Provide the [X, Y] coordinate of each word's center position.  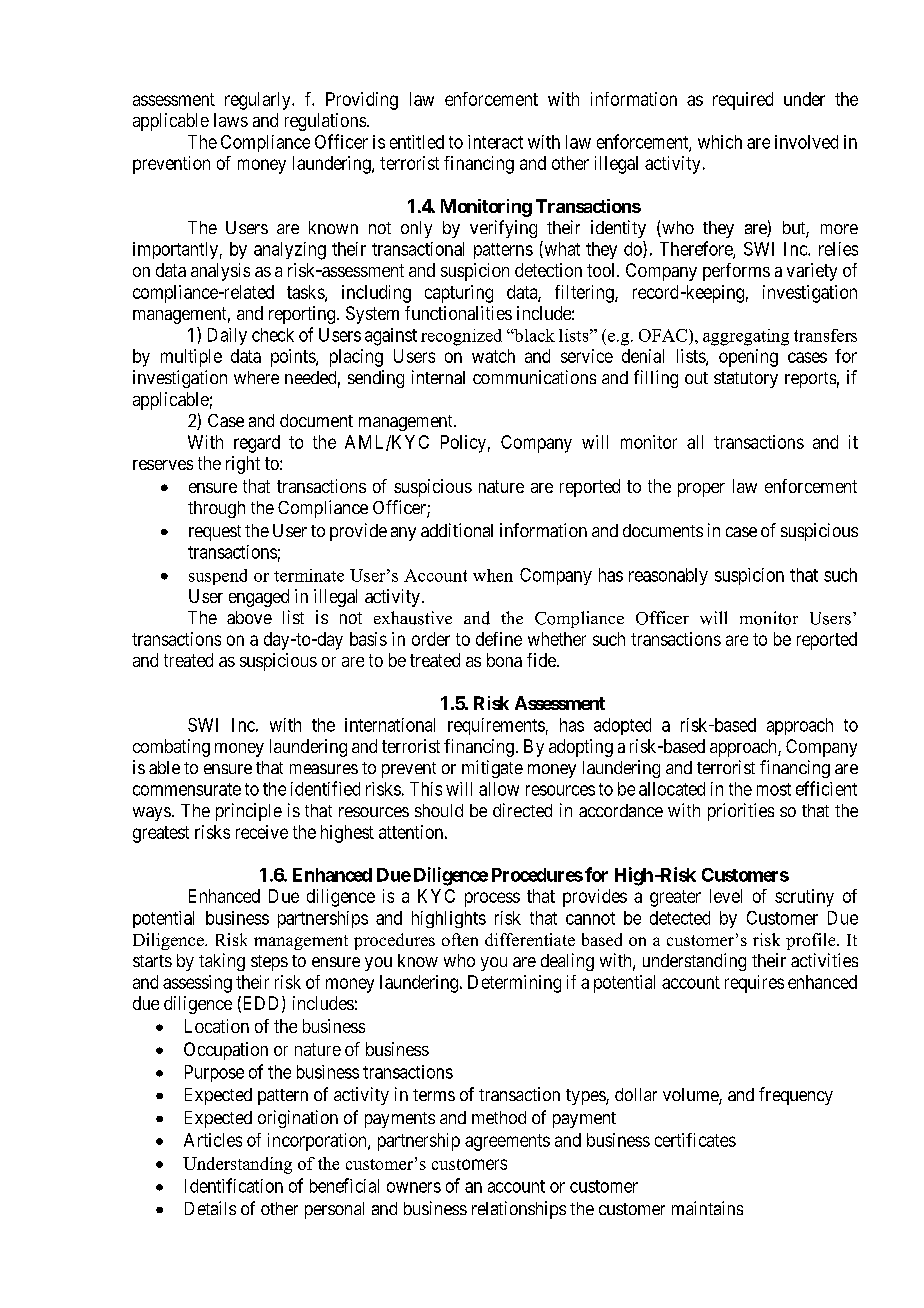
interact [495, 142]
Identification [234, 1185]
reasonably [668, 576]
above [249, 617]
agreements [507, 1142]
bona [504, 660]
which [720, 142]
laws [231, 120]
